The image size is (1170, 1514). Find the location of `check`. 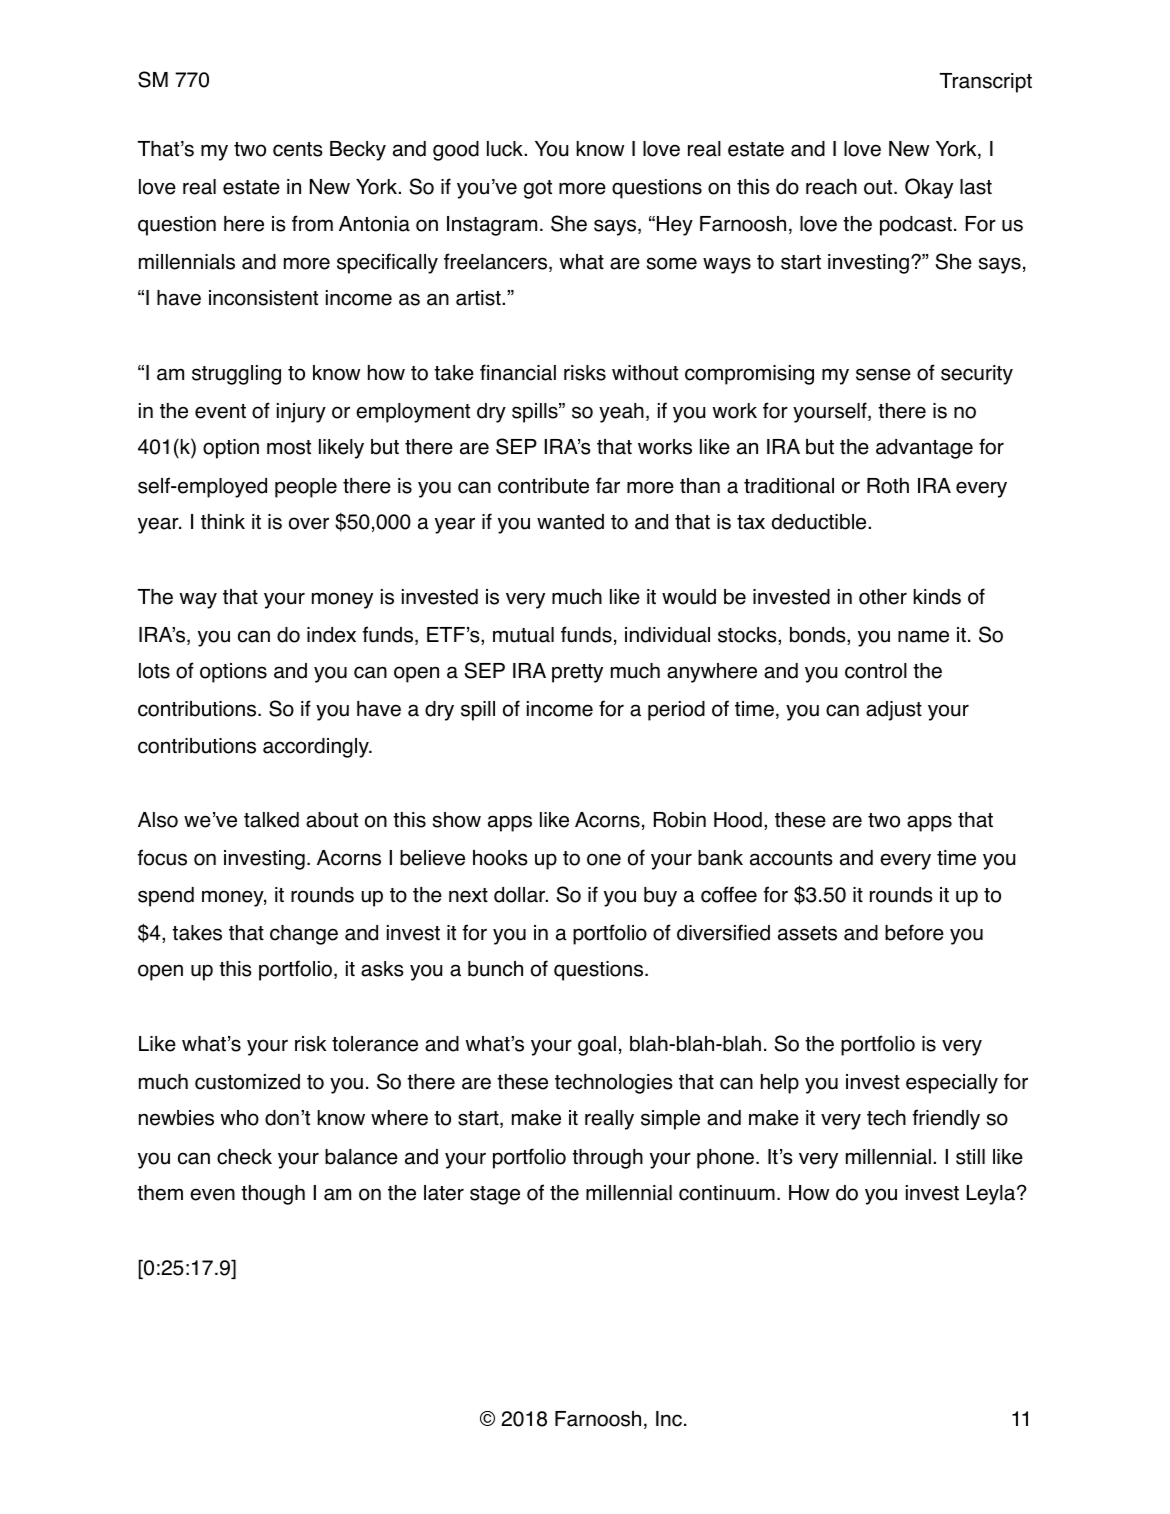

check is located at coordinates (244, 1157).
